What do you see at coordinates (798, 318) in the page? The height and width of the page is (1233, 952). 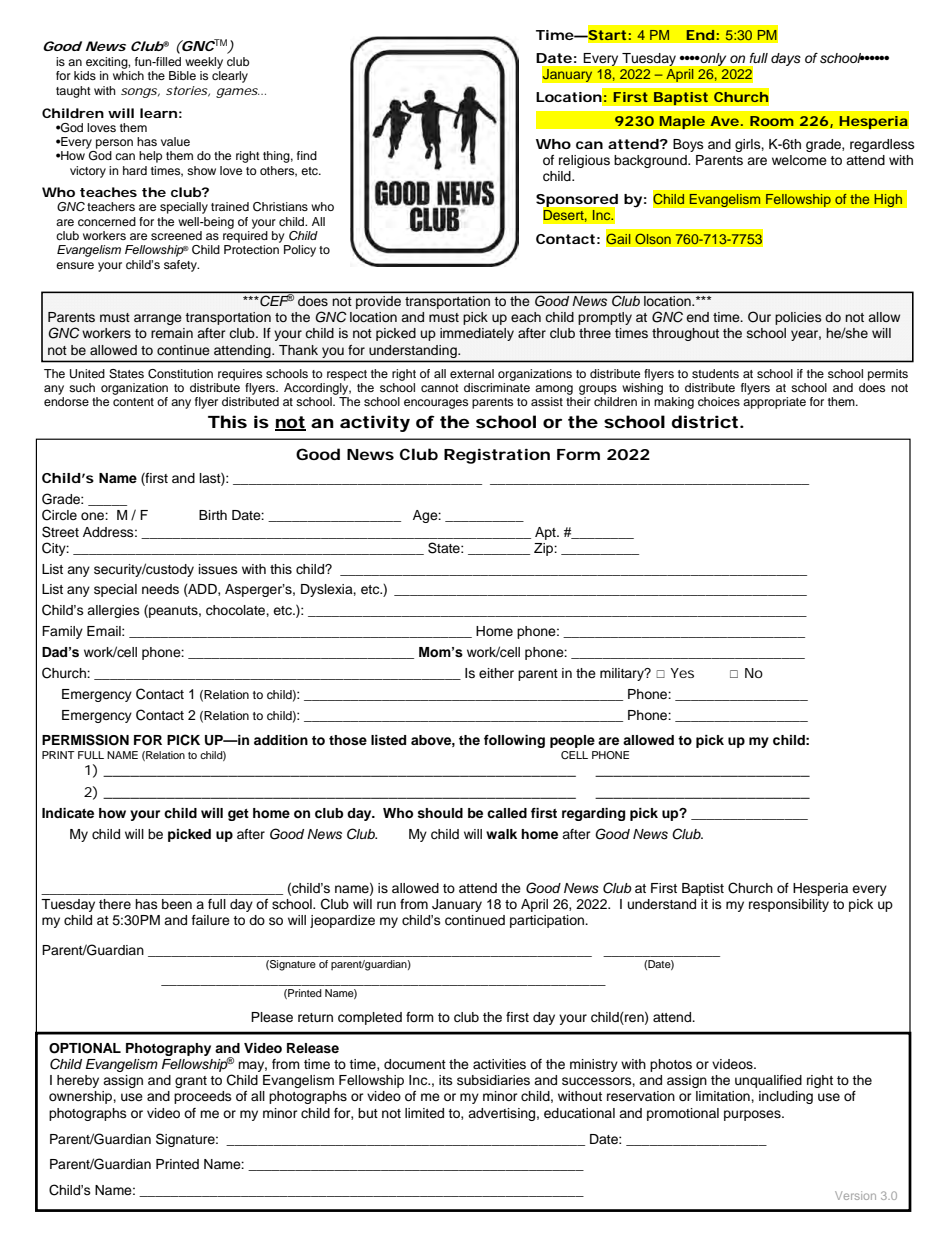 I see `policies` at bounding box center [798, 318].
